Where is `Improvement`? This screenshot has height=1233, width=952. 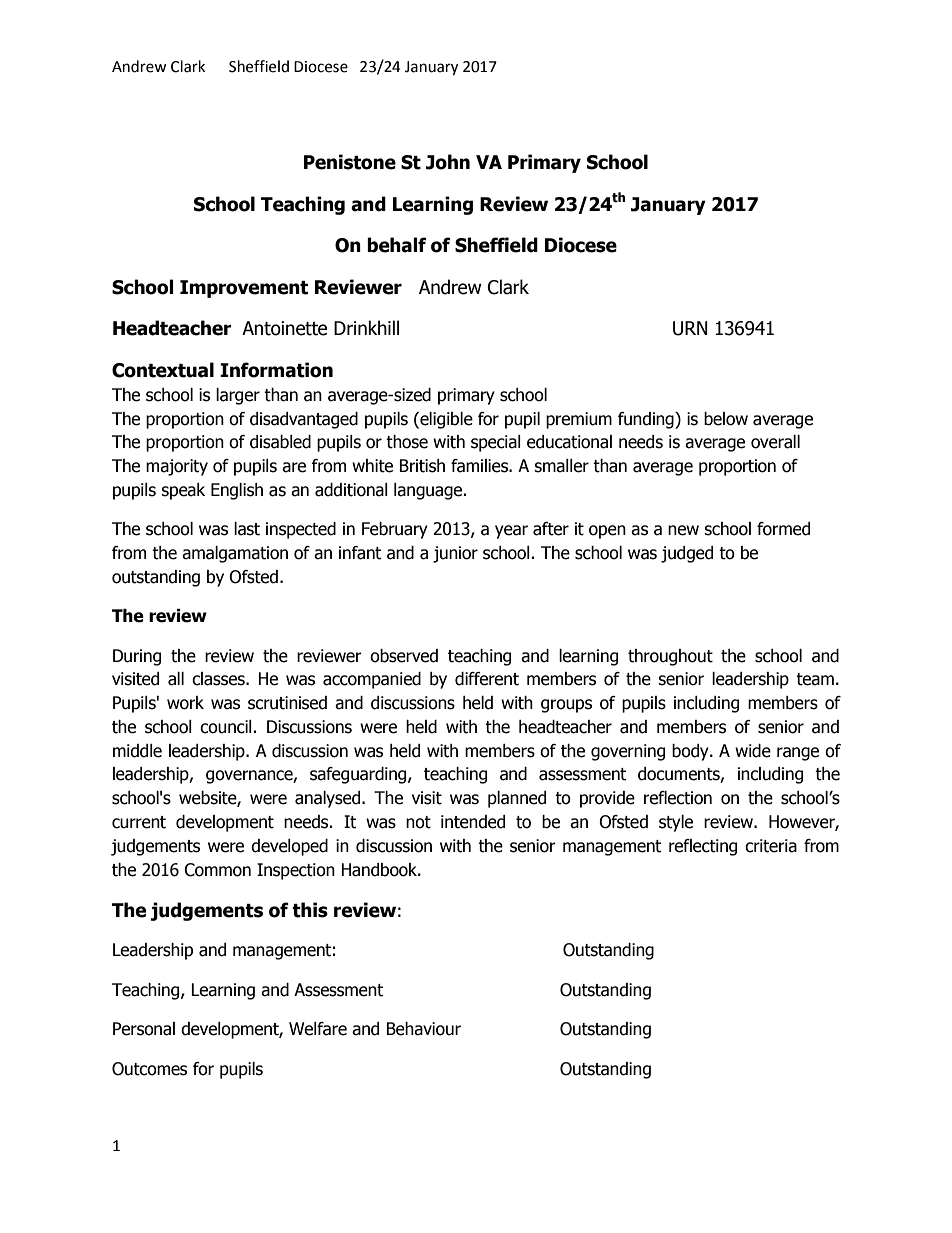 Improvement is located at coordinates (244, 289).
